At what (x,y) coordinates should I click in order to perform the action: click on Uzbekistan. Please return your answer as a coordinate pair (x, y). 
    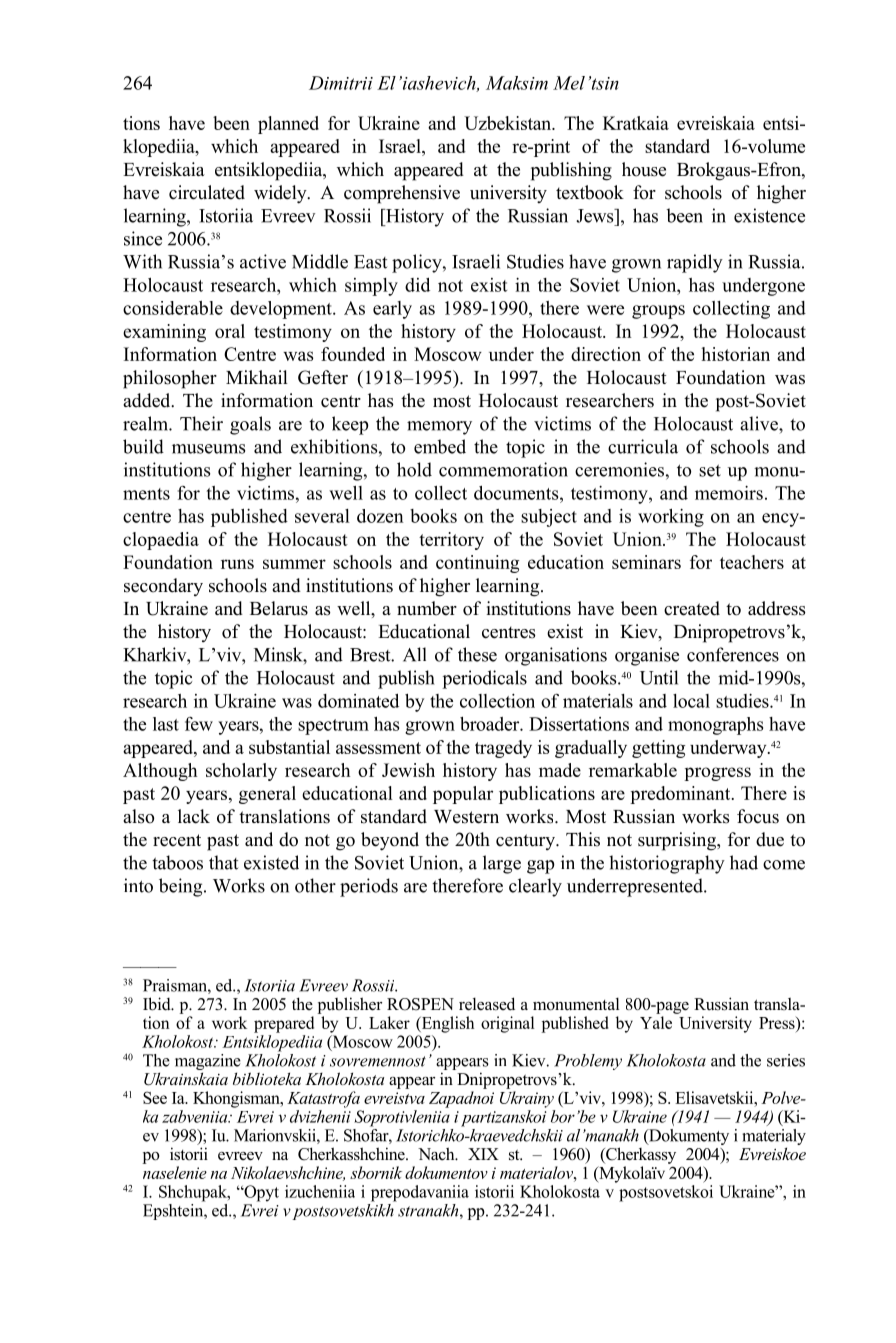
    Looking at the image, I should click on (509, 123).
